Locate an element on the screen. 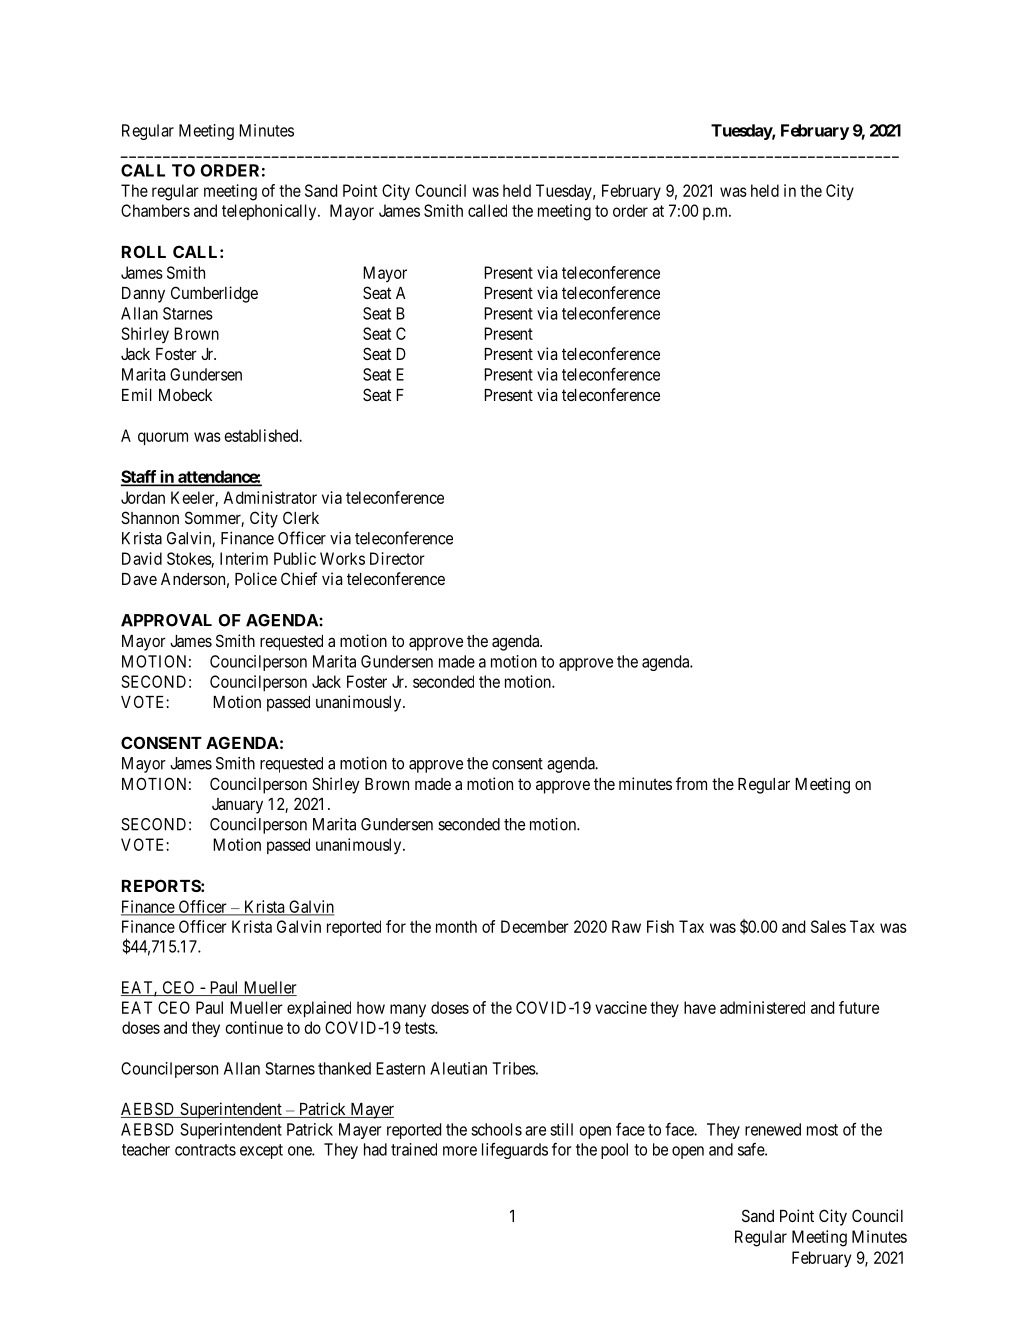 The height and width of the screenshot is (1329, 1027). quorum is located at coordinates (163, 438).
